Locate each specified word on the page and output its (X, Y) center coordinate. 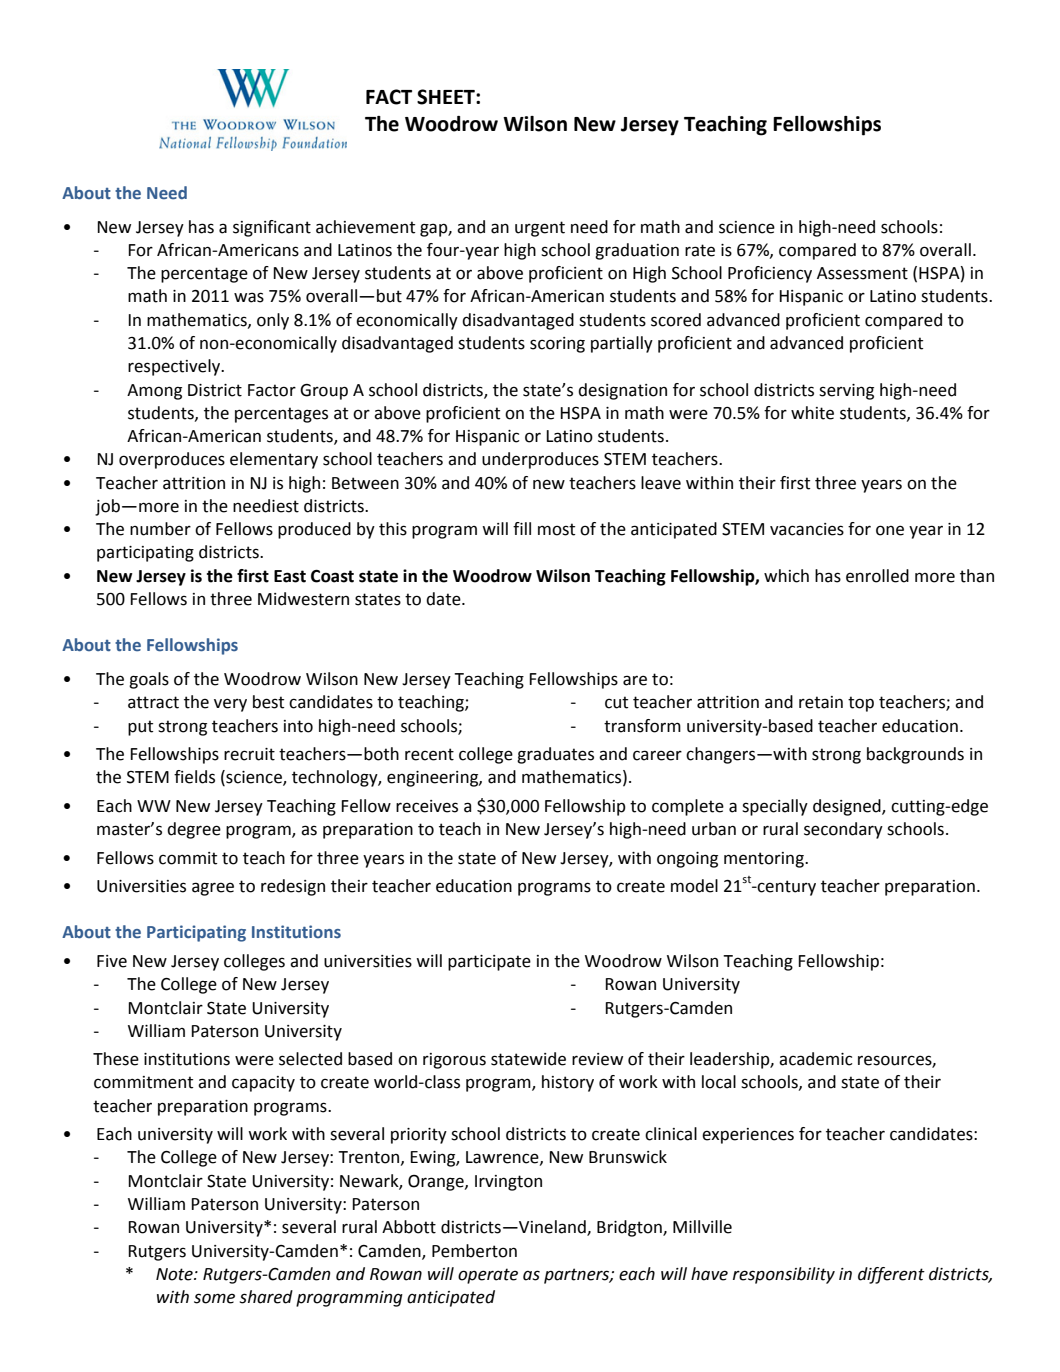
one (890, 530)
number (160, 529)
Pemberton (474, 1251)
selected (310, 1059)
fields (194, 777)
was (249, 297)
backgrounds (915, 755)
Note (175, 1274)
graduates (555, 755)
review (597, 1059)
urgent (540, 229)
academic (815, 1059)
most (556, 529)
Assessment (862, 273)
